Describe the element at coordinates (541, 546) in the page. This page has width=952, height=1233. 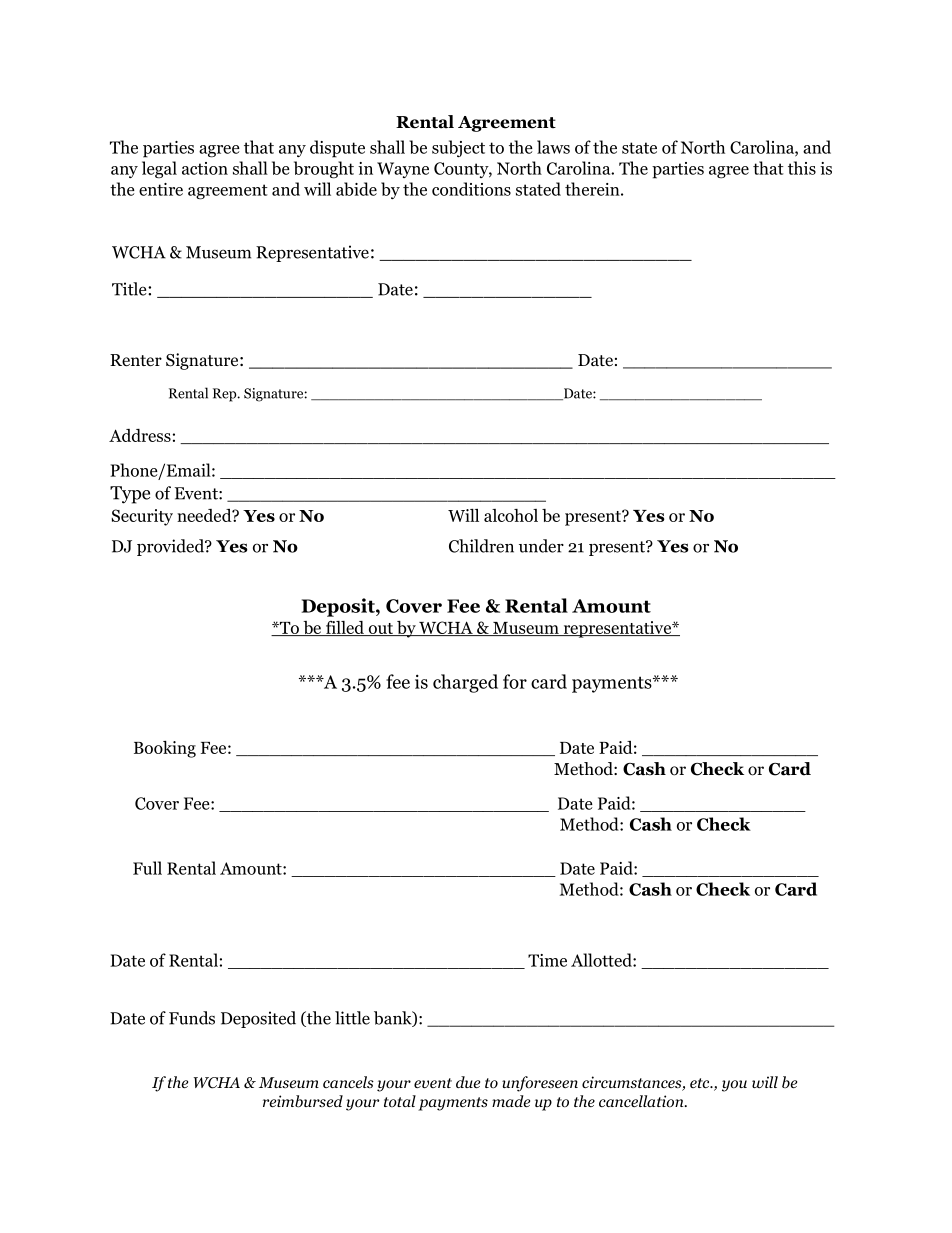
I see `under` at that location.
